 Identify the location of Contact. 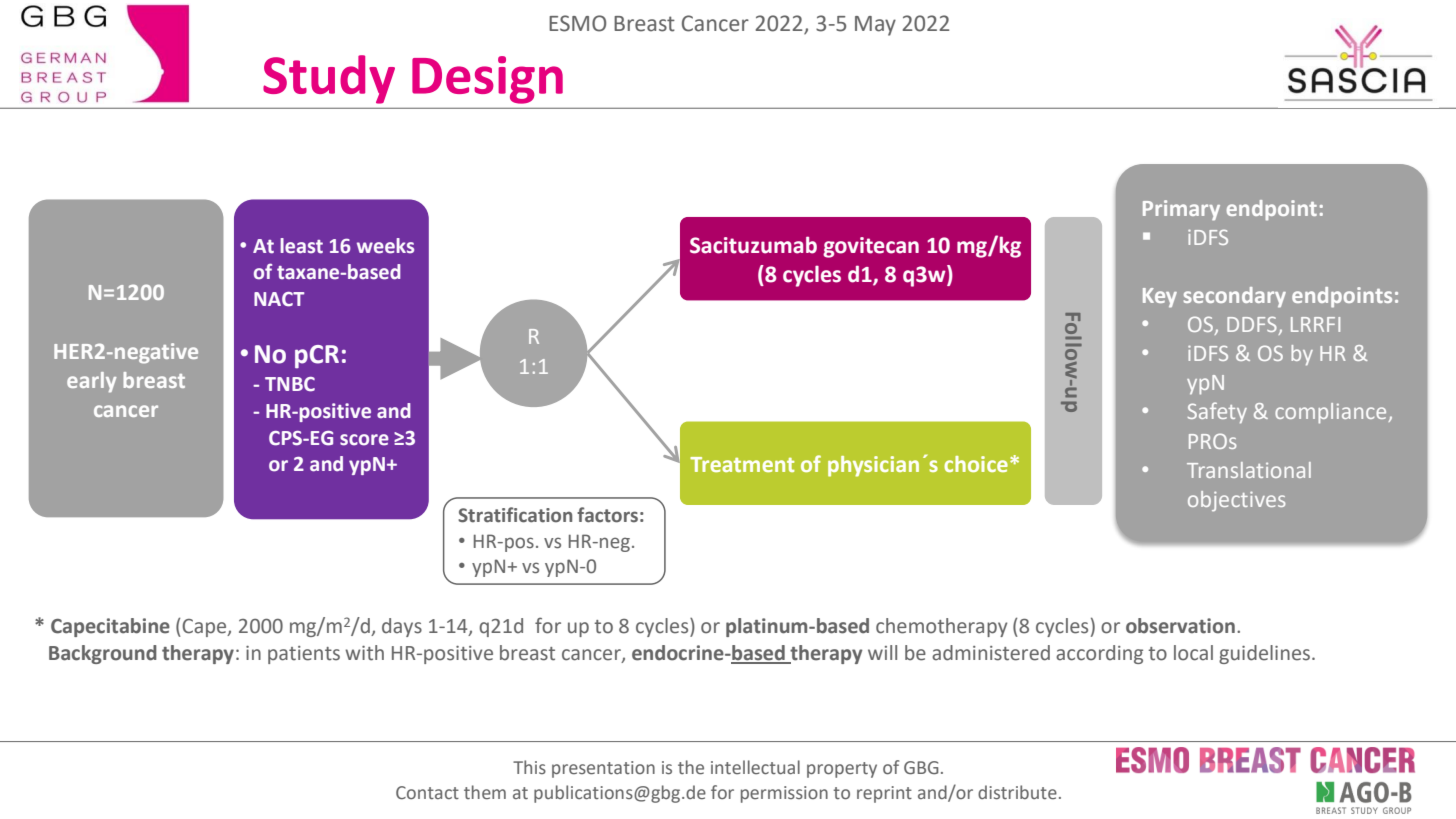
(427, 793).
